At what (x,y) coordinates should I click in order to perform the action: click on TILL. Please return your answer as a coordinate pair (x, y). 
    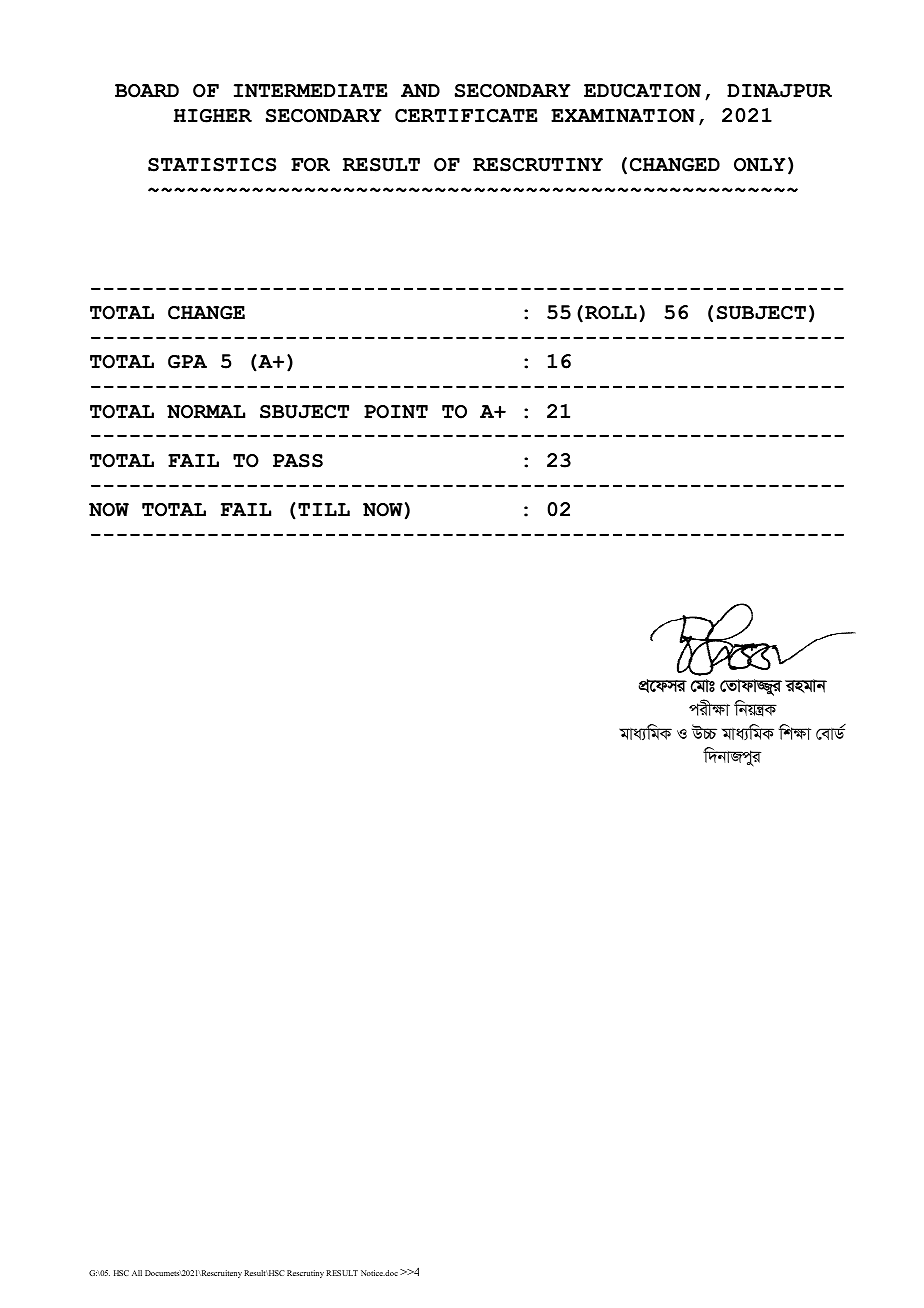
    Looking at the image, I should click on (324, 509).
